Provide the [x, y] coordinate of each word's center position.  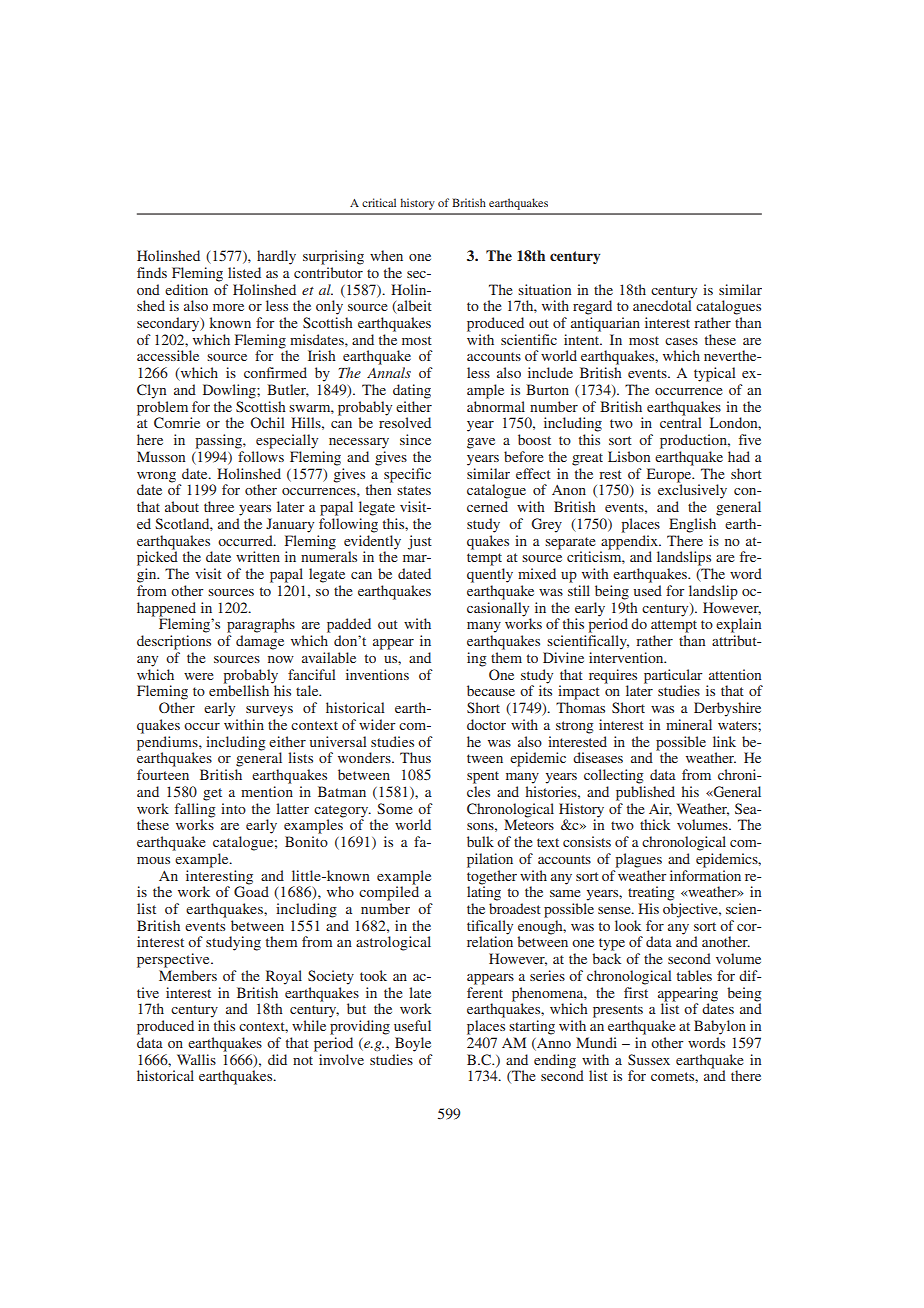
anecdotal [662, 304]
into [233, 808]
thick [655, 824]
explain [738, 625]
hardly [276, 257]
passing [219, 441]
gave [481, 443]
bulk [480, 841]
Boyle [413, 1044]
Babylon [720, 1027]
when [386, 255]
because [491, 690]
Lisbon [629, 456]
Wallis [196, 1059]
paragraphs [261, 625]
